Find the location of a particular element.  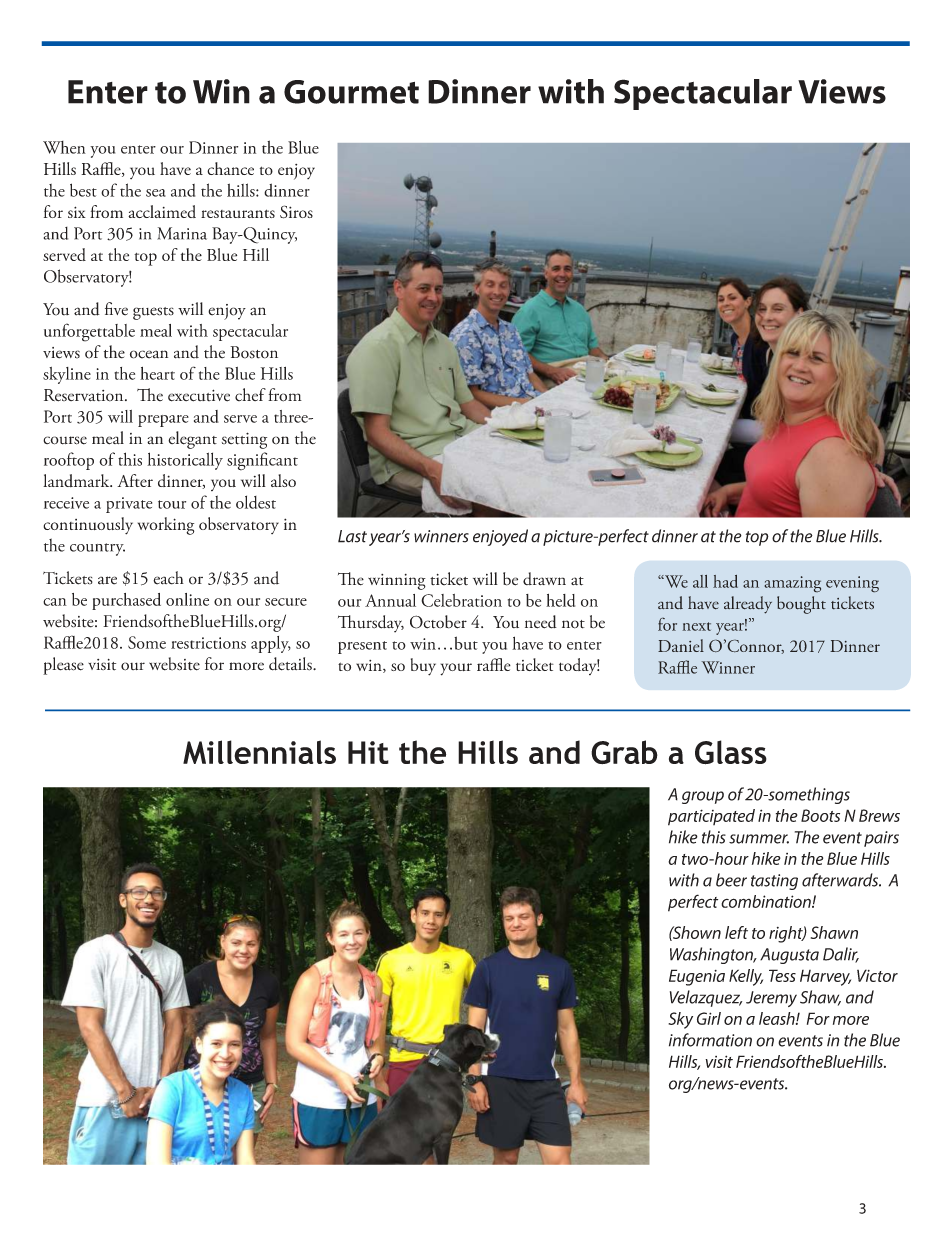

Jeremy is located at coordinates (771, 999).
